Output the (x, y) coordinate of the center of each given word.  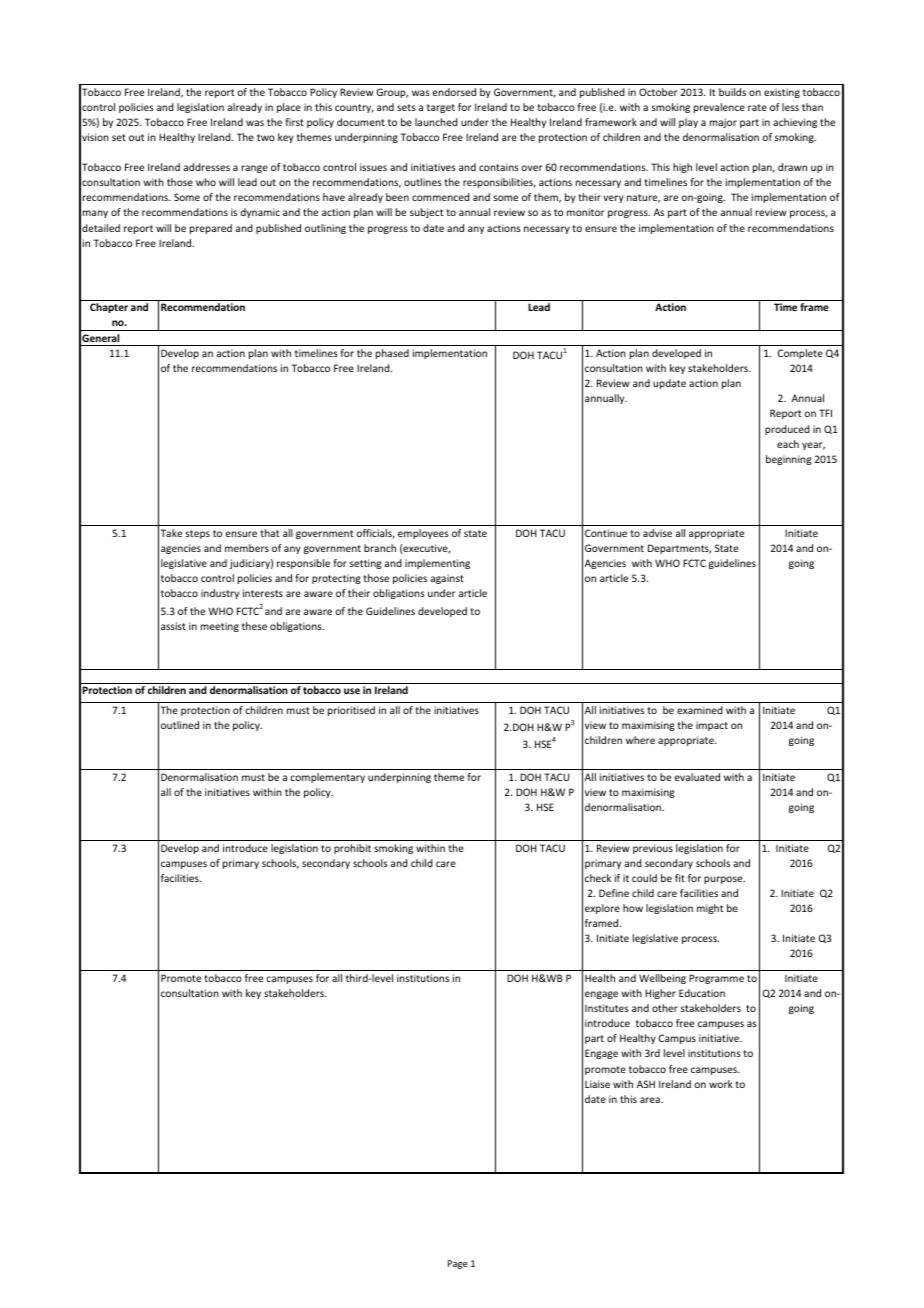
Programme (716, 979)
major (723, 123)
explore (602, 909)
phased (392, 354)
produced (787, 430)
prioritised (351, 711)
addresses (207, 167)
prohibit (352, 849)
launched (436, 122)
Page (457, 1264)
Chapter (109, 308)
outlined (180, 725)
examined (700, 710)
